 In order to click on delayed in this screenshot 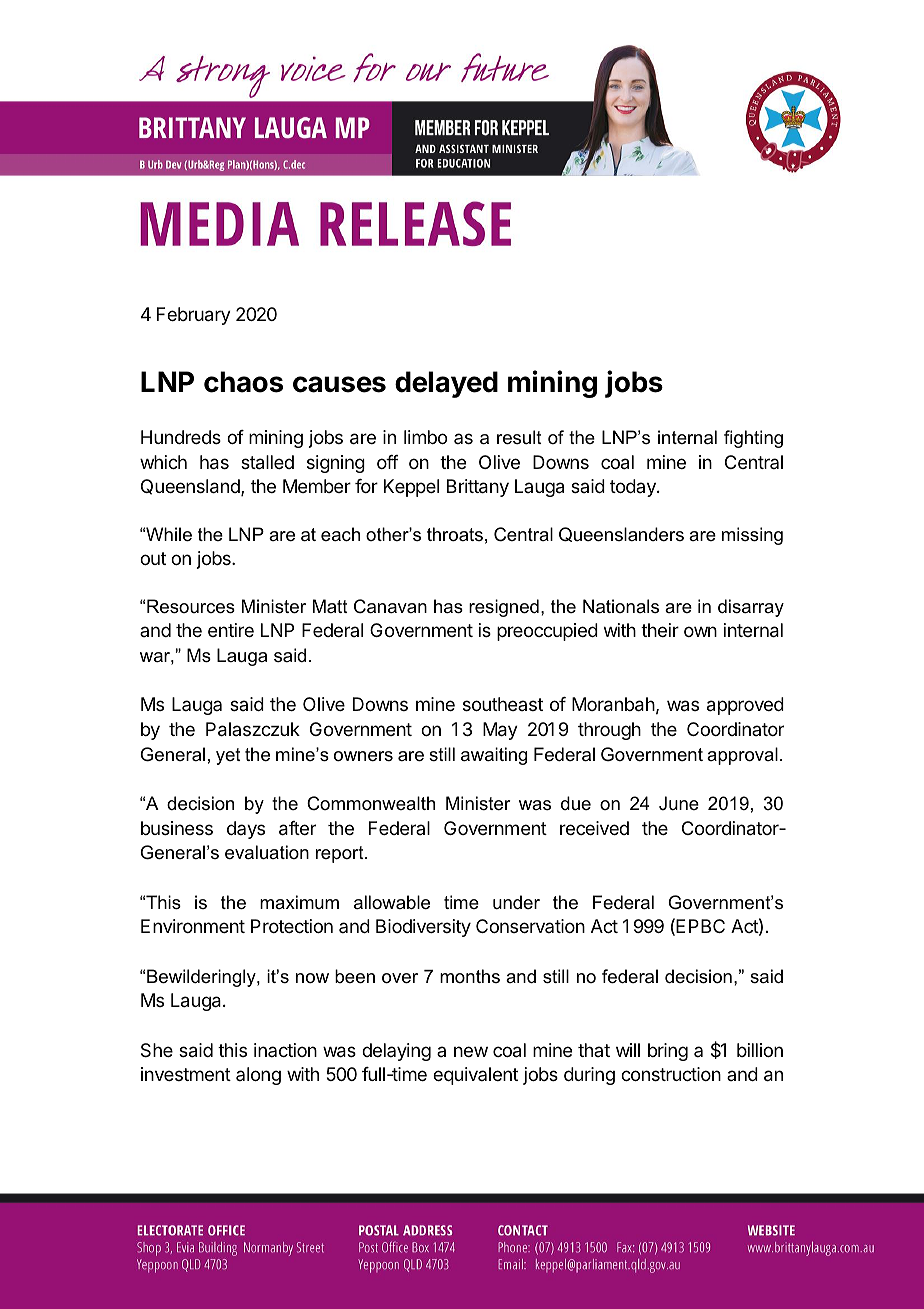, I will do `click(446, 384)`.
